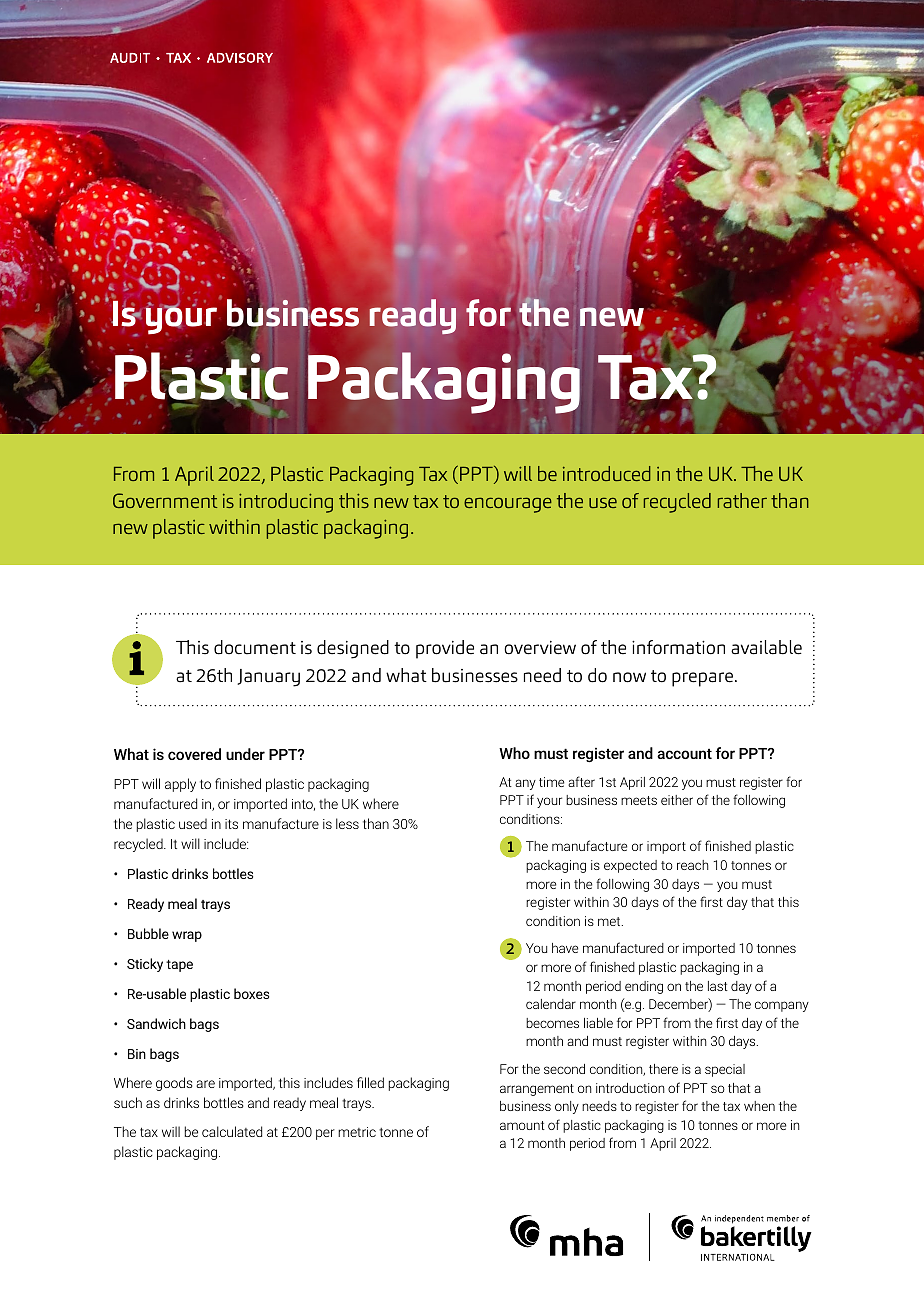 The width and height of the document is (924, 1308). Describe the element at coordinates (742, 500) in the document. I see `rather` at that location.
